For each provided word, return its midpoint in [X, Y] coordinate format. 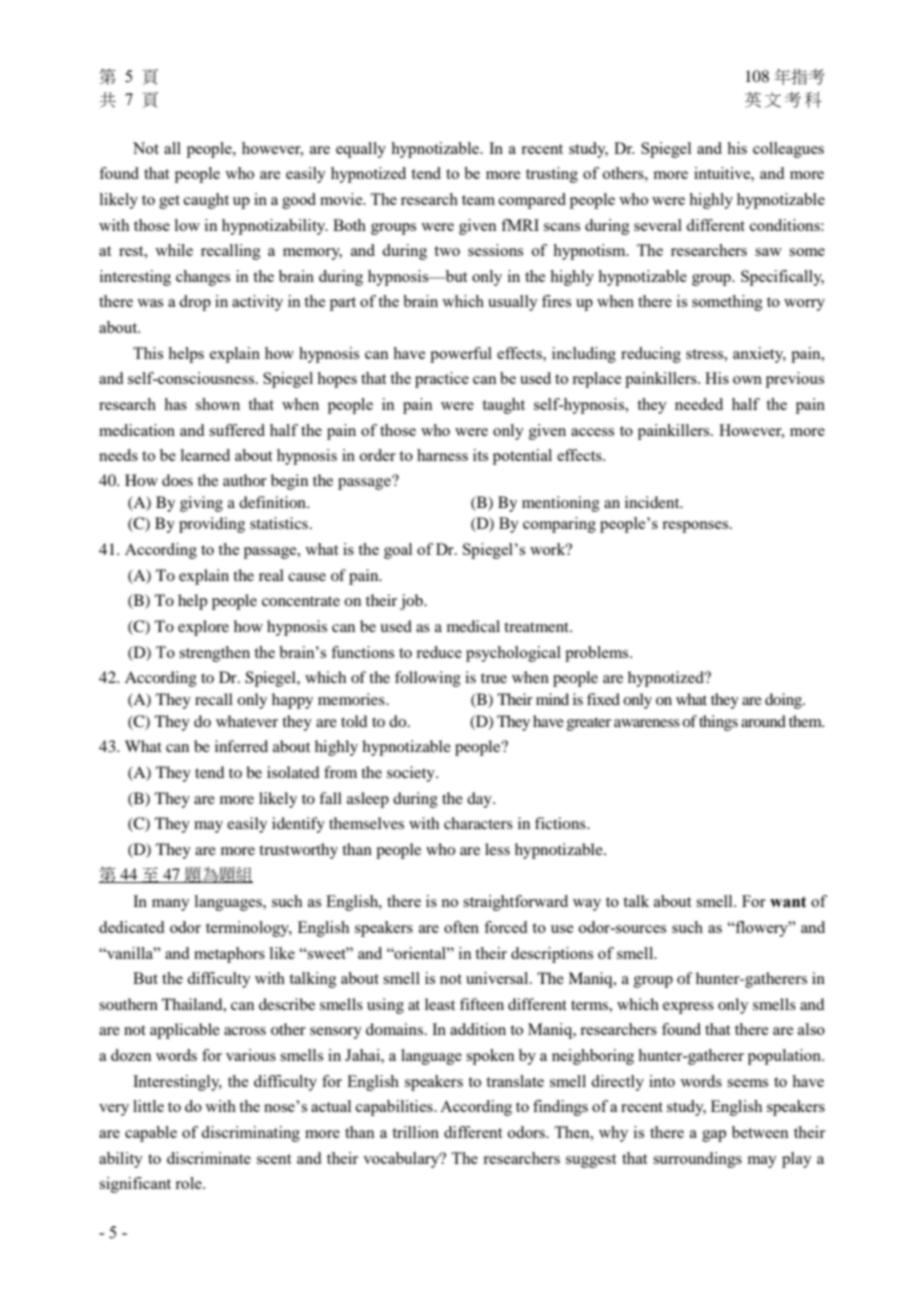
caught [206, 201]
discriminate [209, 1158]
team [478, 200]
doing [785, 701]
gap [714, 1136]
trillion [415, 1132]
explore [203, 628]
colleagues [788, 150]
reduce [439, 652]
